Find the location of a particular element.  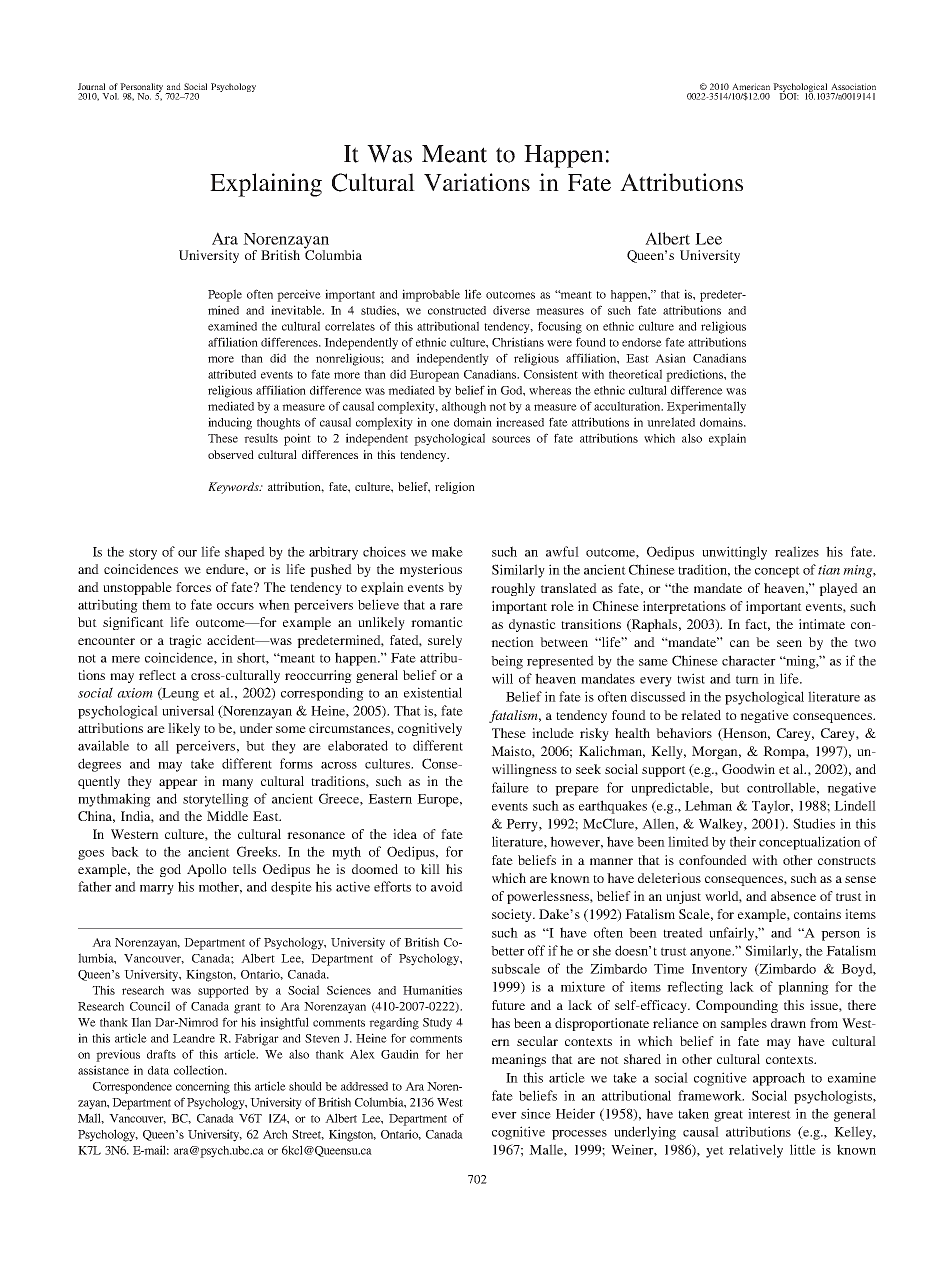

Experimentally is located at coordinates (706, 407).
